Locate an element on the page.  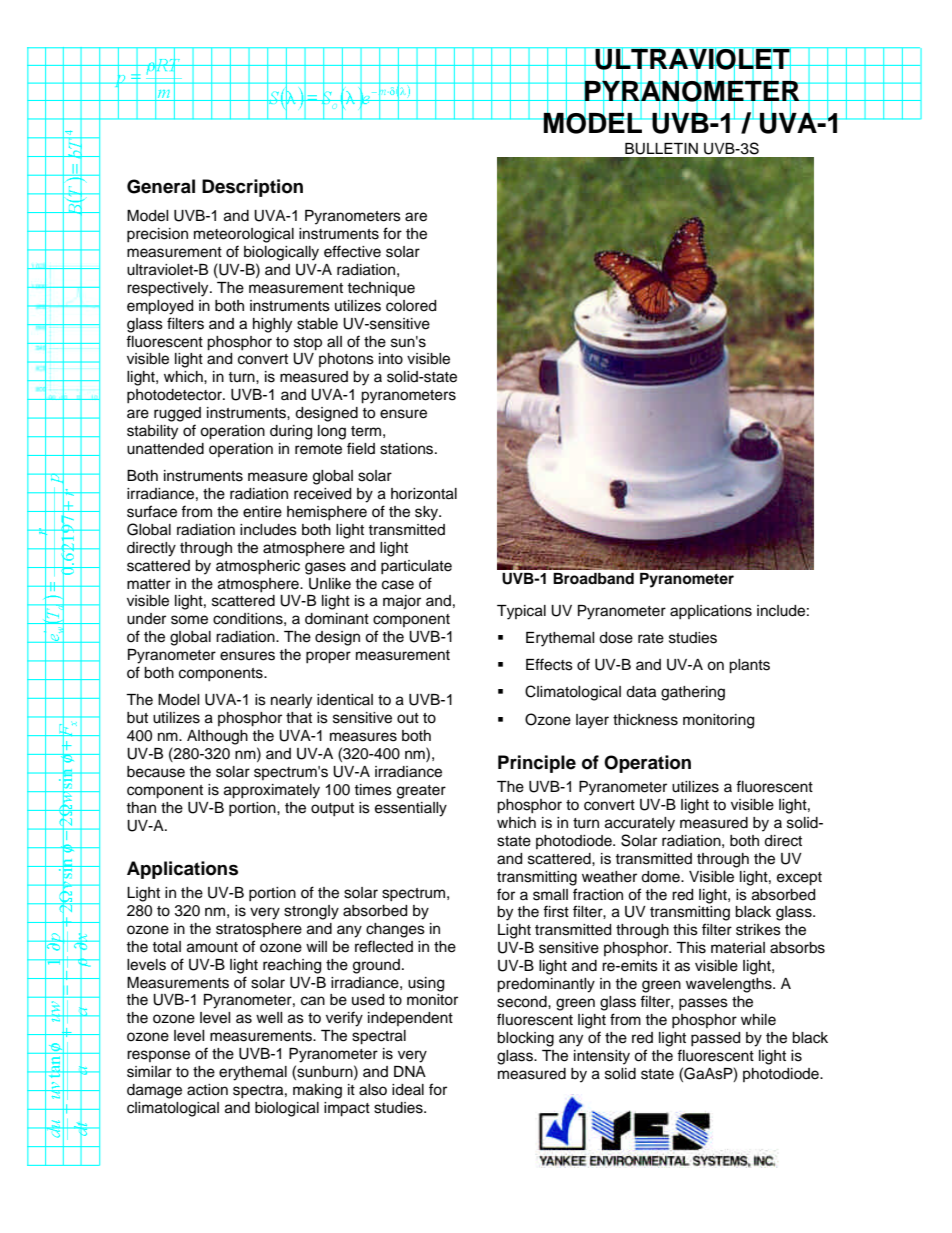
approximately is located at coordinates (272, 791).
